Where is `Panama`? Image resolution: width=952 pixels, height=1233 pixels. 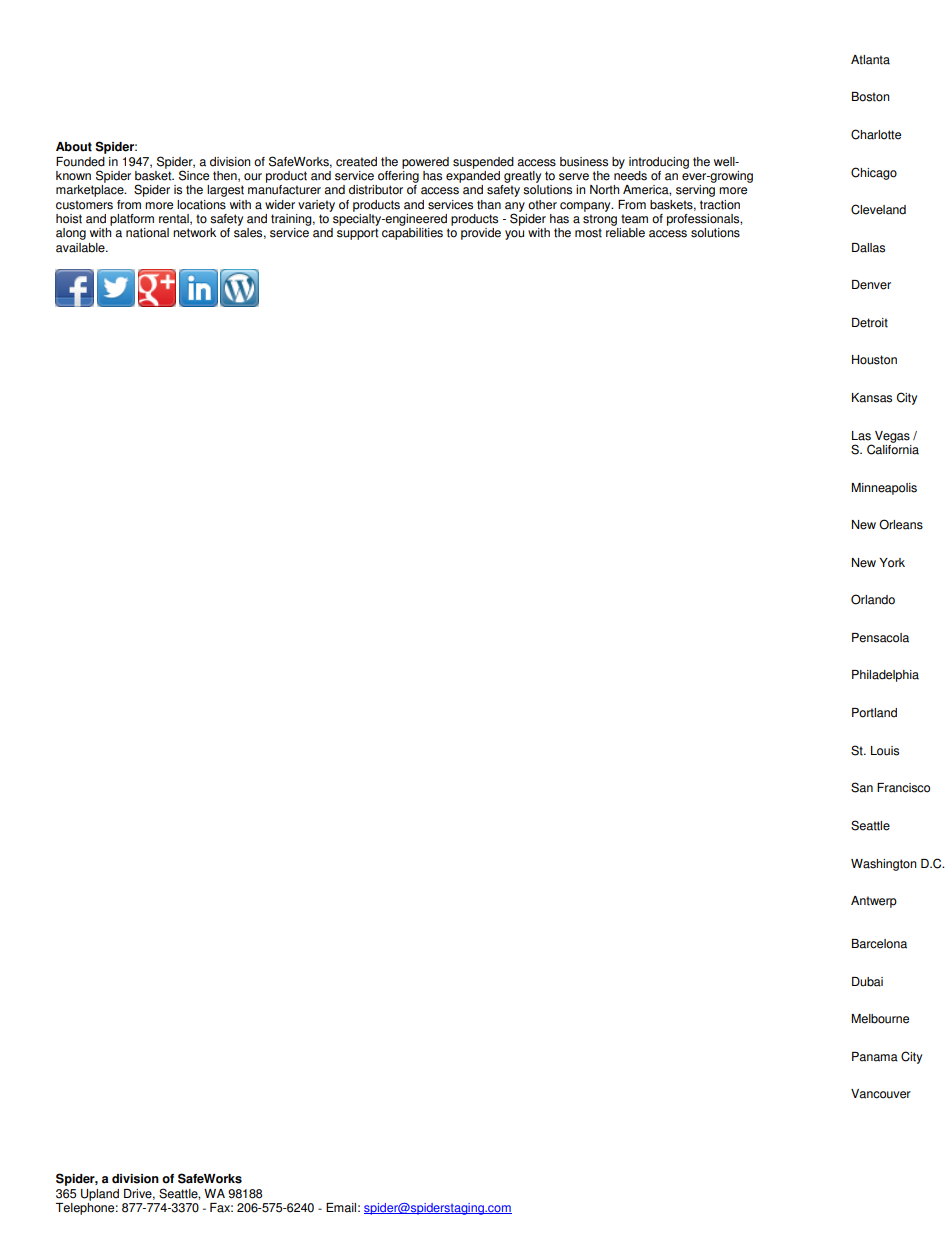
Panama is located at coordinates (875, 1057).
